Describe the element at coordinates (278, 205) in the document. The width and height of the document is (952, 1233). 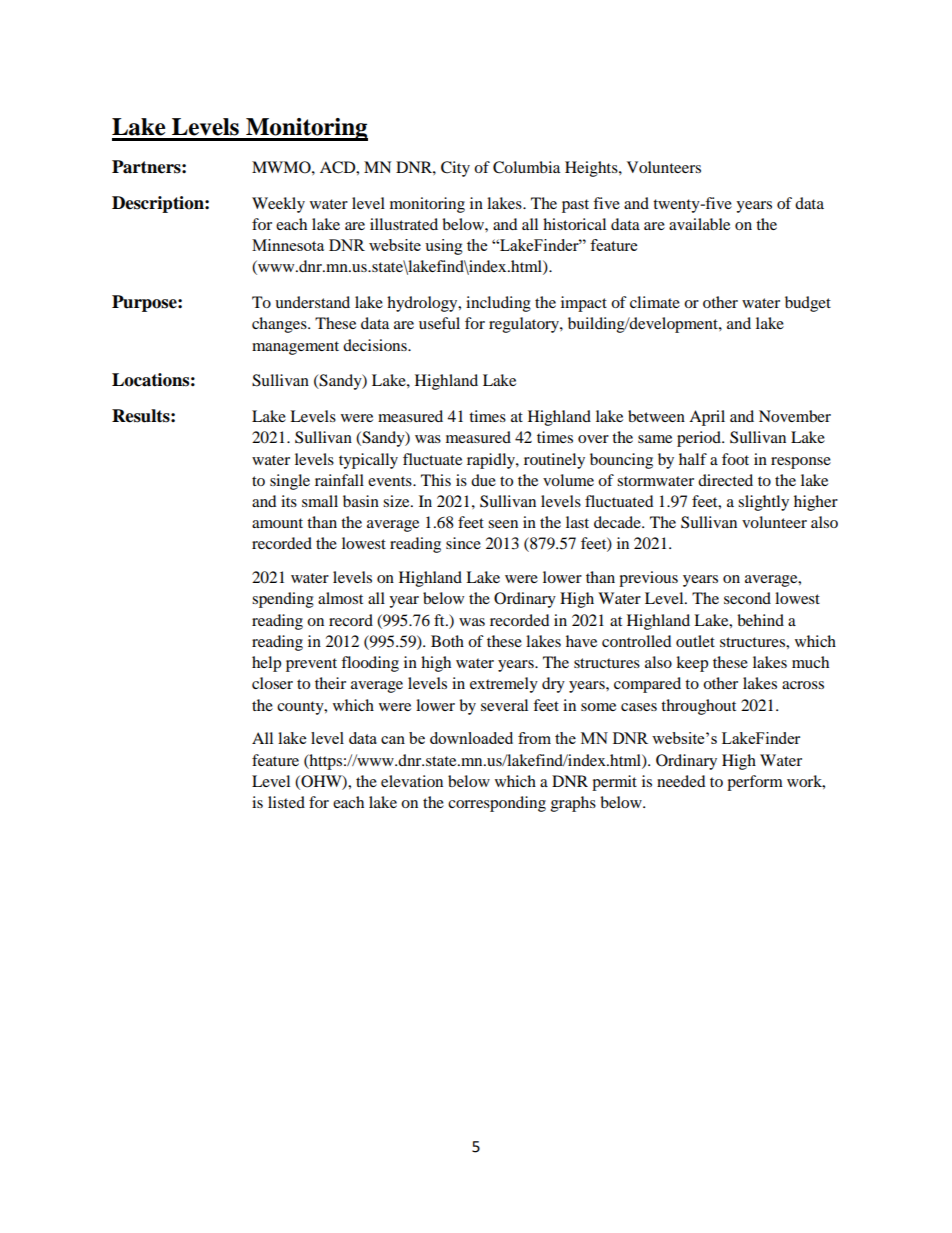
I see `Weekly` at that location.
